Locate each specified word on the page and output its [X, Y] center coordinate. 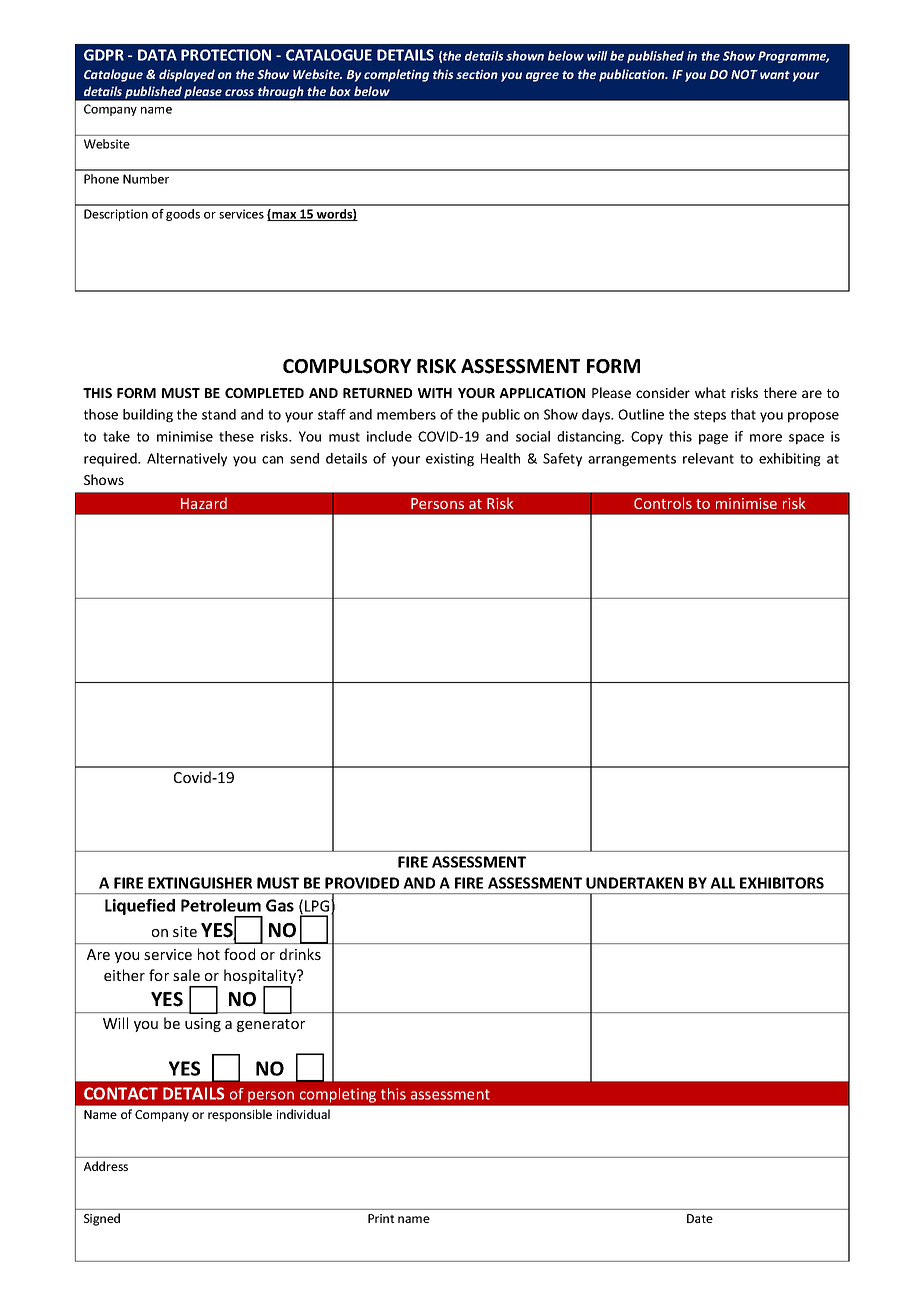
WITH [435, 393]
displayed [187, 75]
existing [450, 460]
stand [219, 414]
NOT [744, 74]
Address [106, 1166]
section [477, 74]
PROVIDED [362, 883]
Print [381, 1218]
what [710, 392]
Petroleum [221, 905]
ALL [722, 883]
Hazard [204, 503]
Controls [663, 503]
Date [700, 1218]
